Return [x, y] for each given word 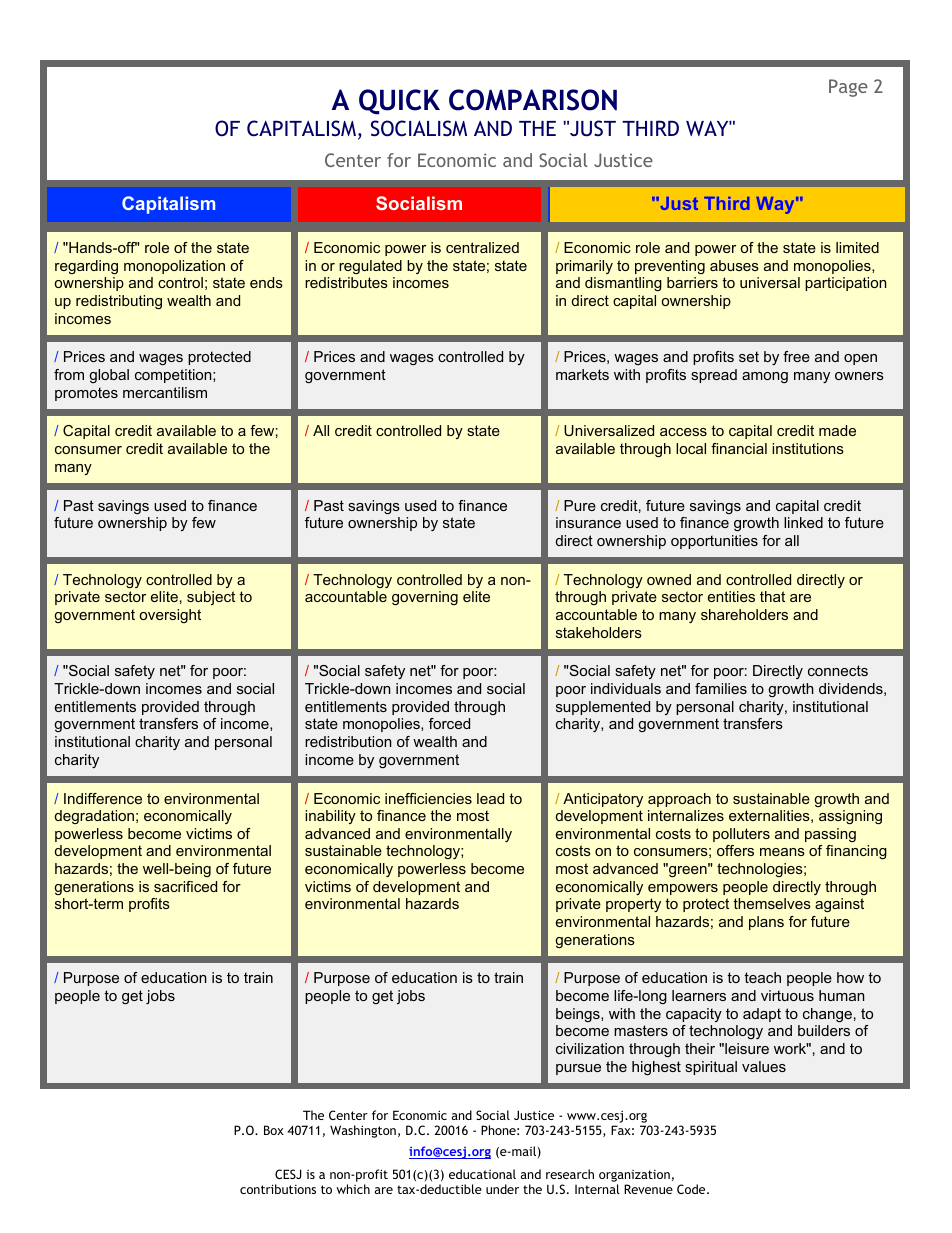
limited [857, 247]
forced [449, 723]
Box [274, 1130]
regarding [86, 267]
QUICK [399, 102]
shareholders [744, 614]
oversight [170, 616]
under [502, 1189]
